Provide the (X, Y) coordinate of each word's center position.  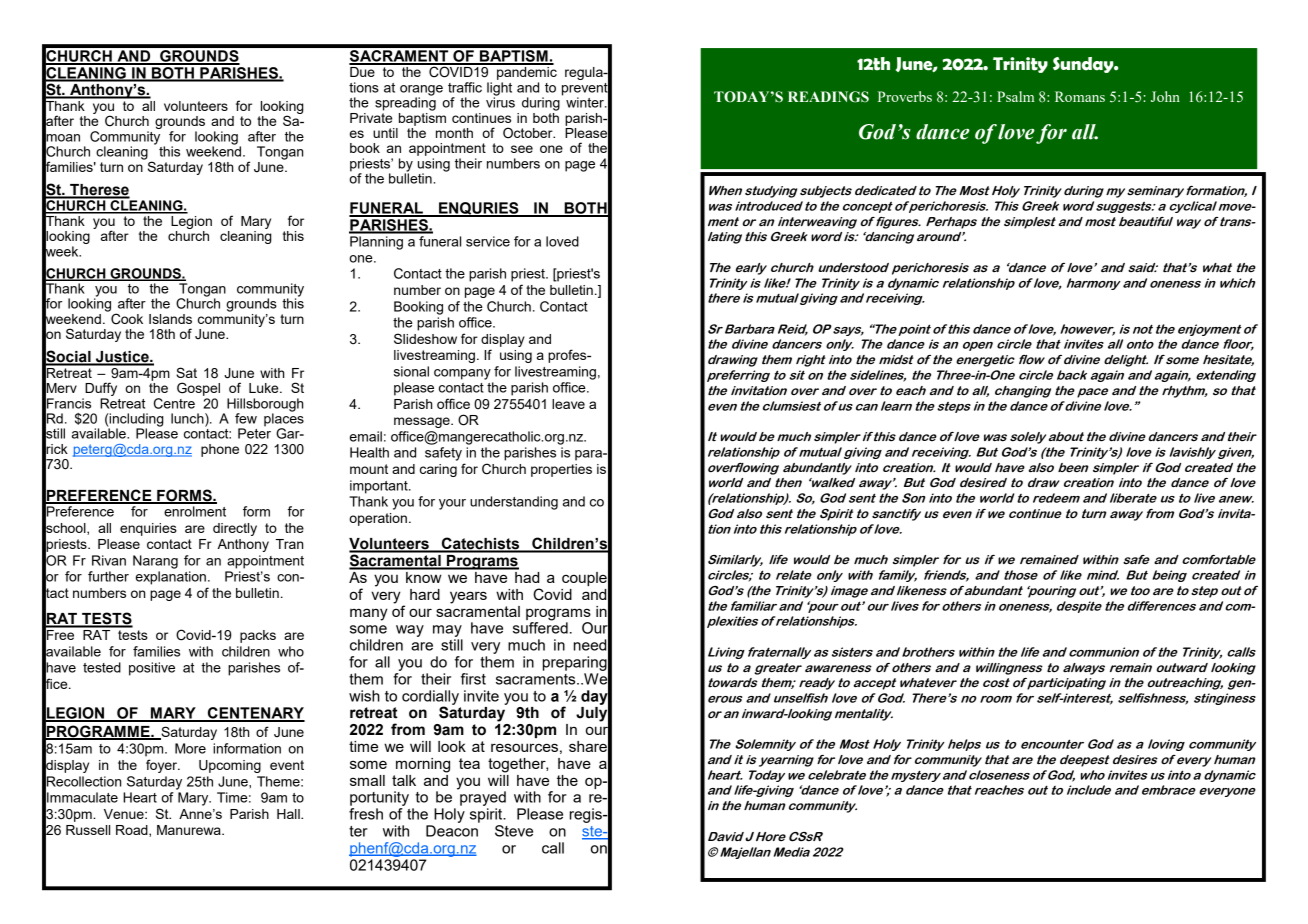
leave (568, 404)
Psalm (1016, 96)
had (526, 576)
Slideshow (425, 338)
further (108, 576)
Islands (170, 319)
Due (363, 70)
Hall (289, 814)
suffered (540, 627)
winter (586, 102)
